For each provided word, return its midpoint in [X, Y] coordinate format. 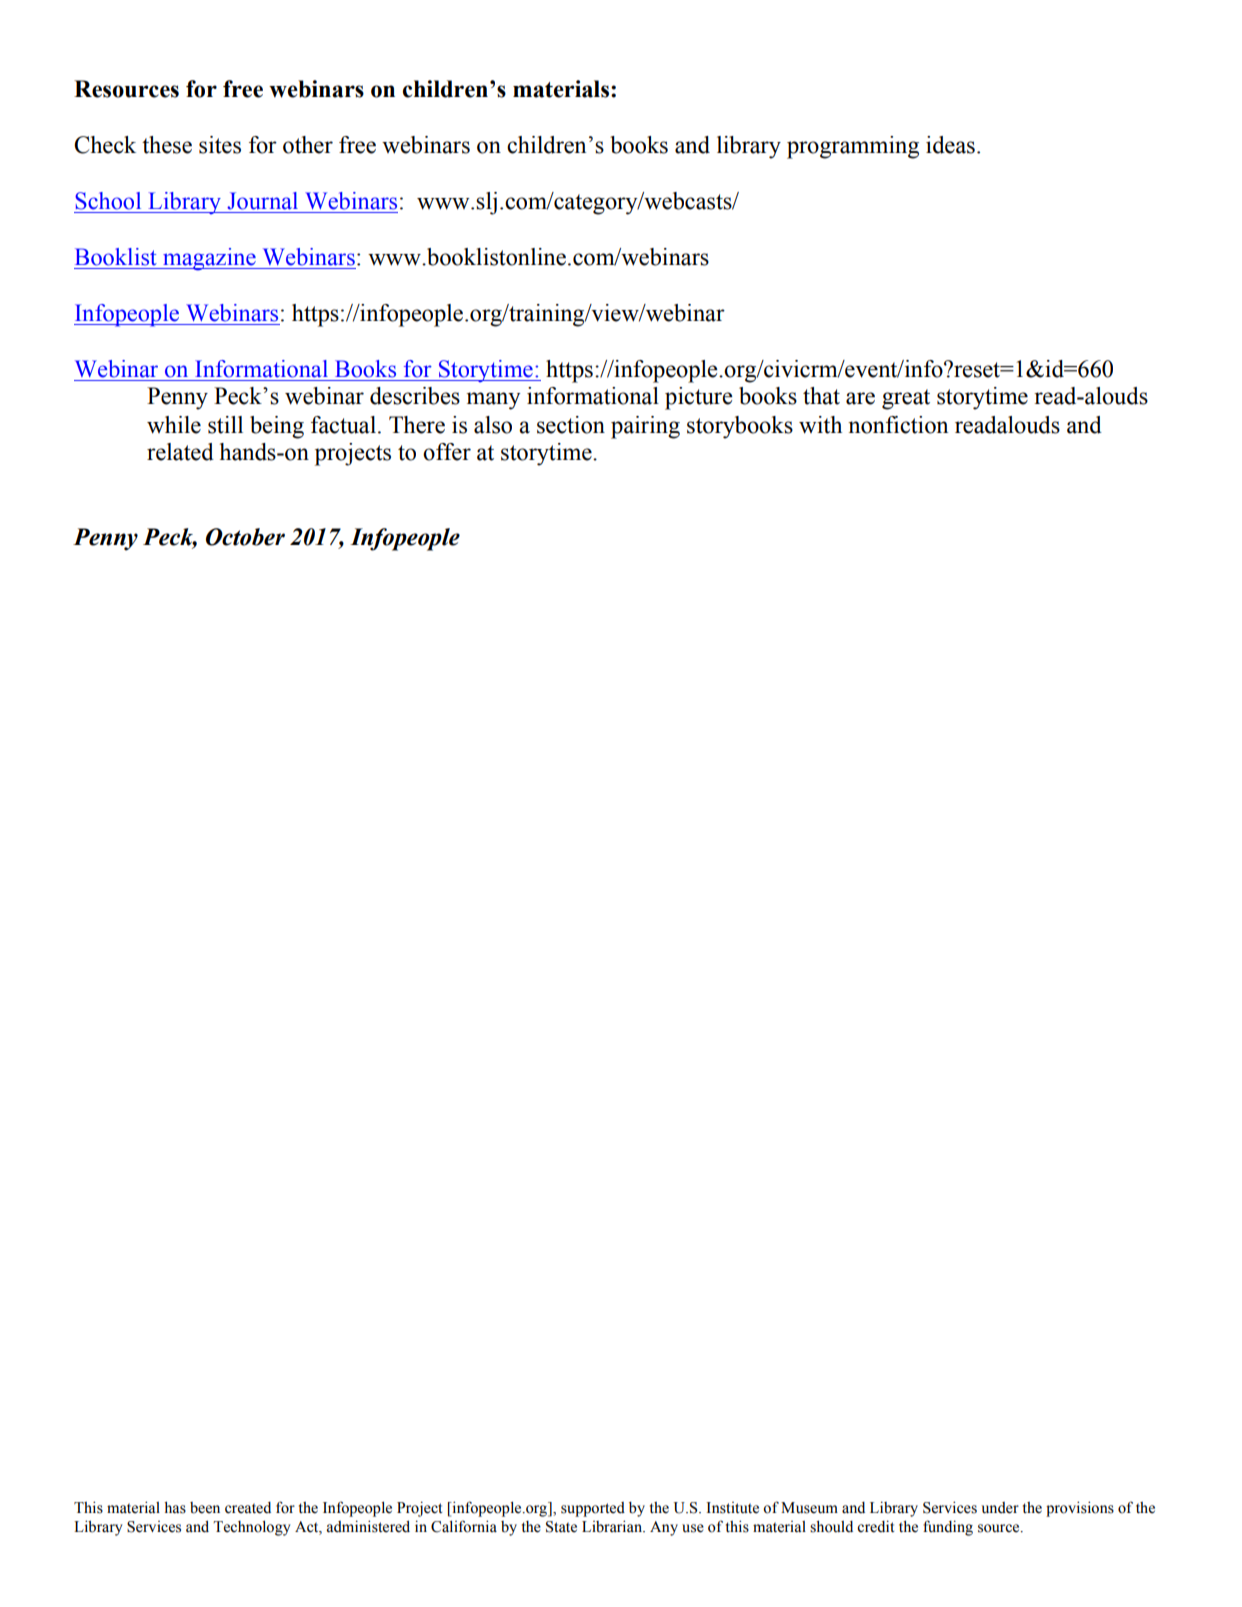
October [245, 537]
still [225, 425]
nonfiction [898, 425]
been [205, 1508]
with [820, 425]
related [180, 452]
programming [853, 147]
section [571, 425]
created [248, 1508]
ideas [950, 145]
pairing [645, 427]
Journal [262, 201]
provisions [1080, 1509]
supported [593, 1509]
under [1000, 1508]
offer [447, 452]
